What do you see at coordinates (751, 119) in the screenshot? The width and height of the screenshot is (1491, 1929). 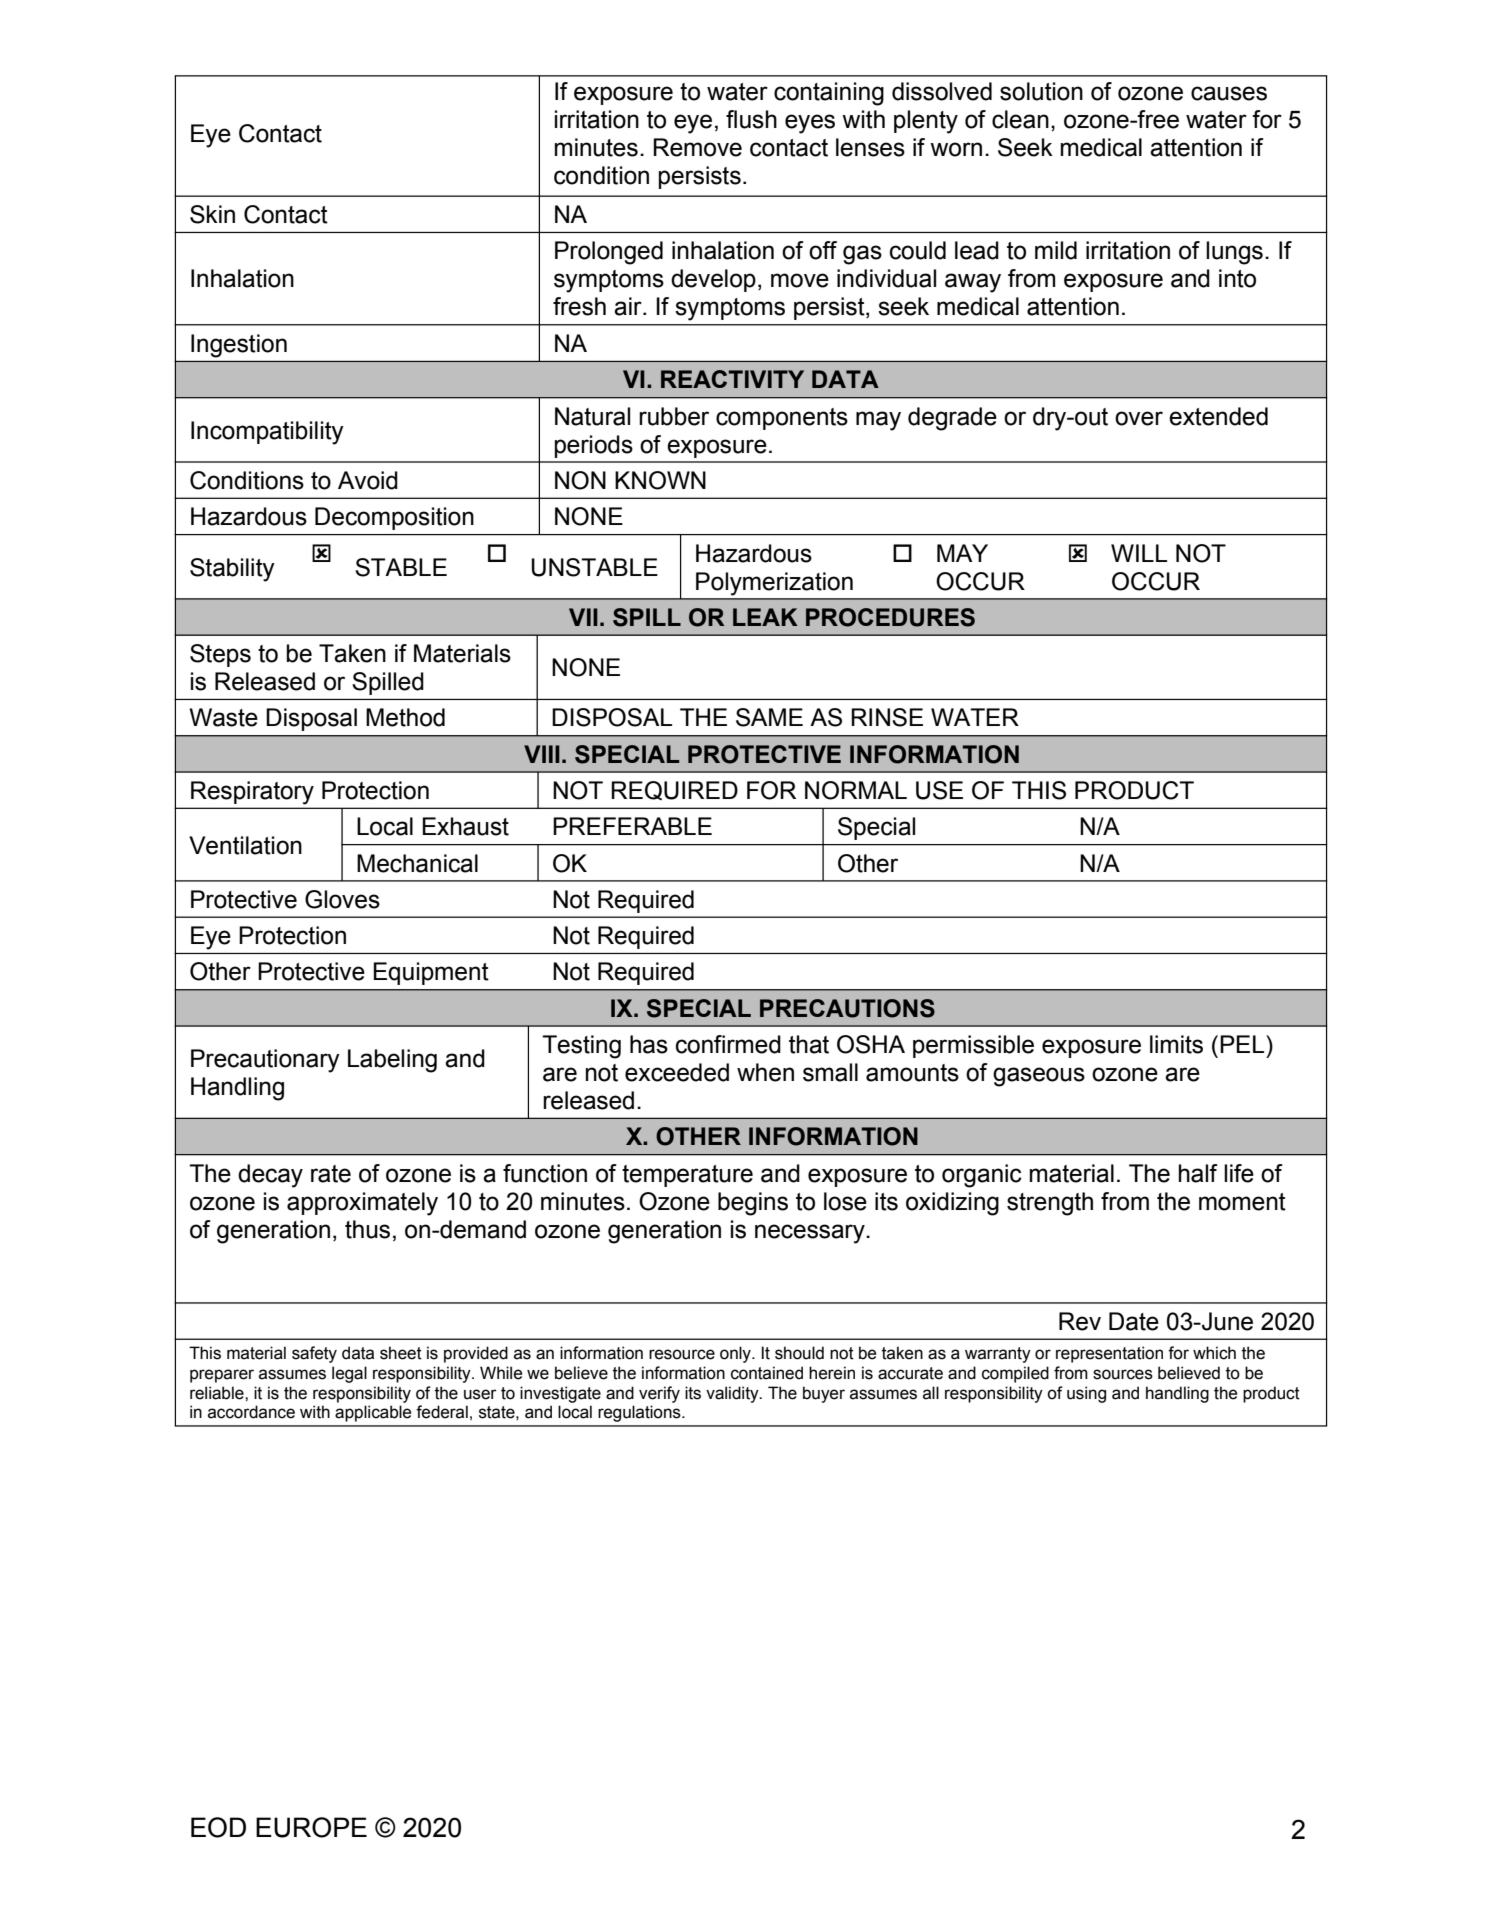 I see `flush` at bounding box center [751, 119].
